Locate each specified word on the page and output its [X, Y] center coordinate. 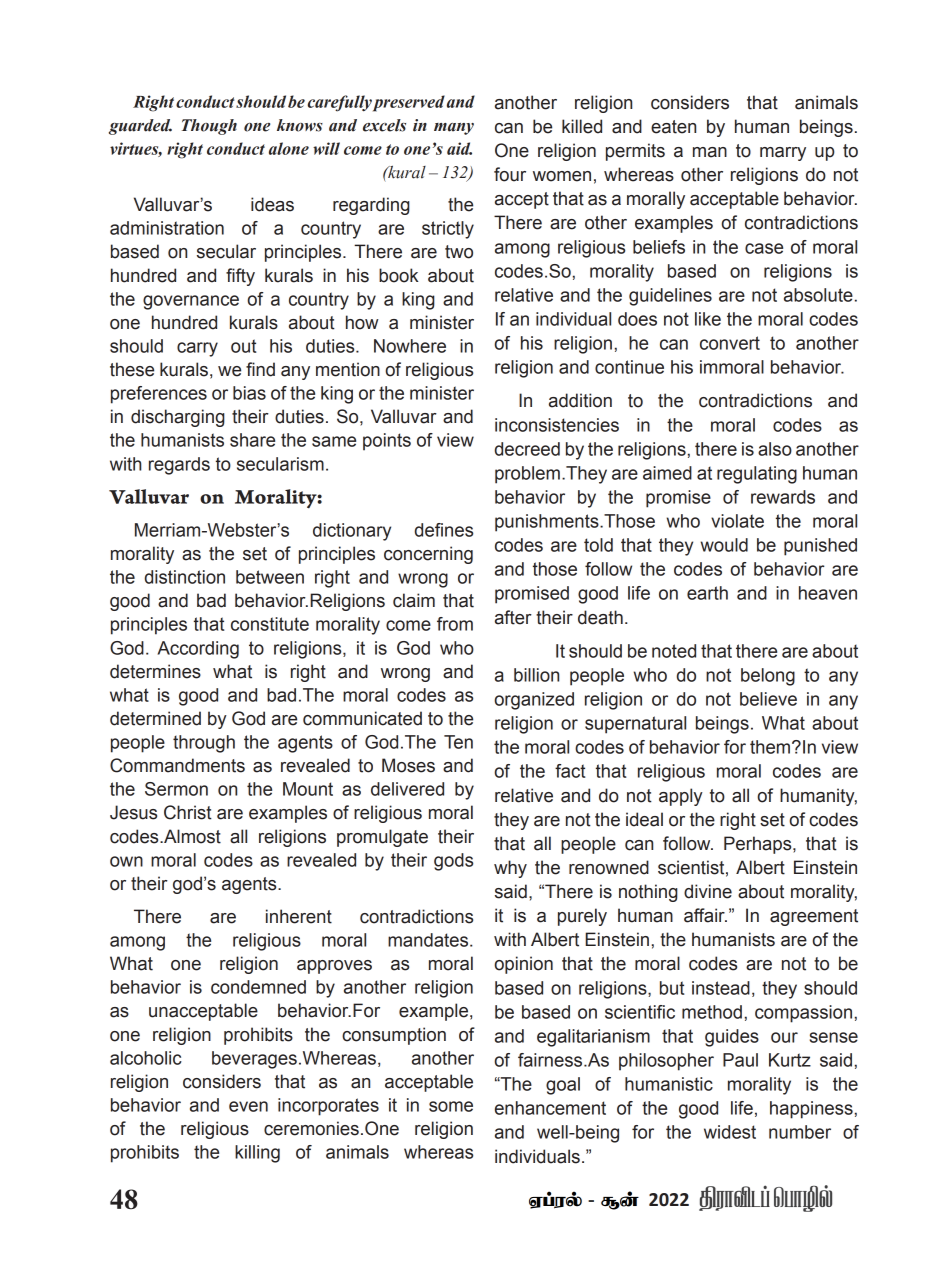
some [451, 1106]
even [248, 1106]
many [454, 129]
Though [209, 127]
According [198, 650]
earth [707, 593]
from [455, 624]
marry [783, 154]
